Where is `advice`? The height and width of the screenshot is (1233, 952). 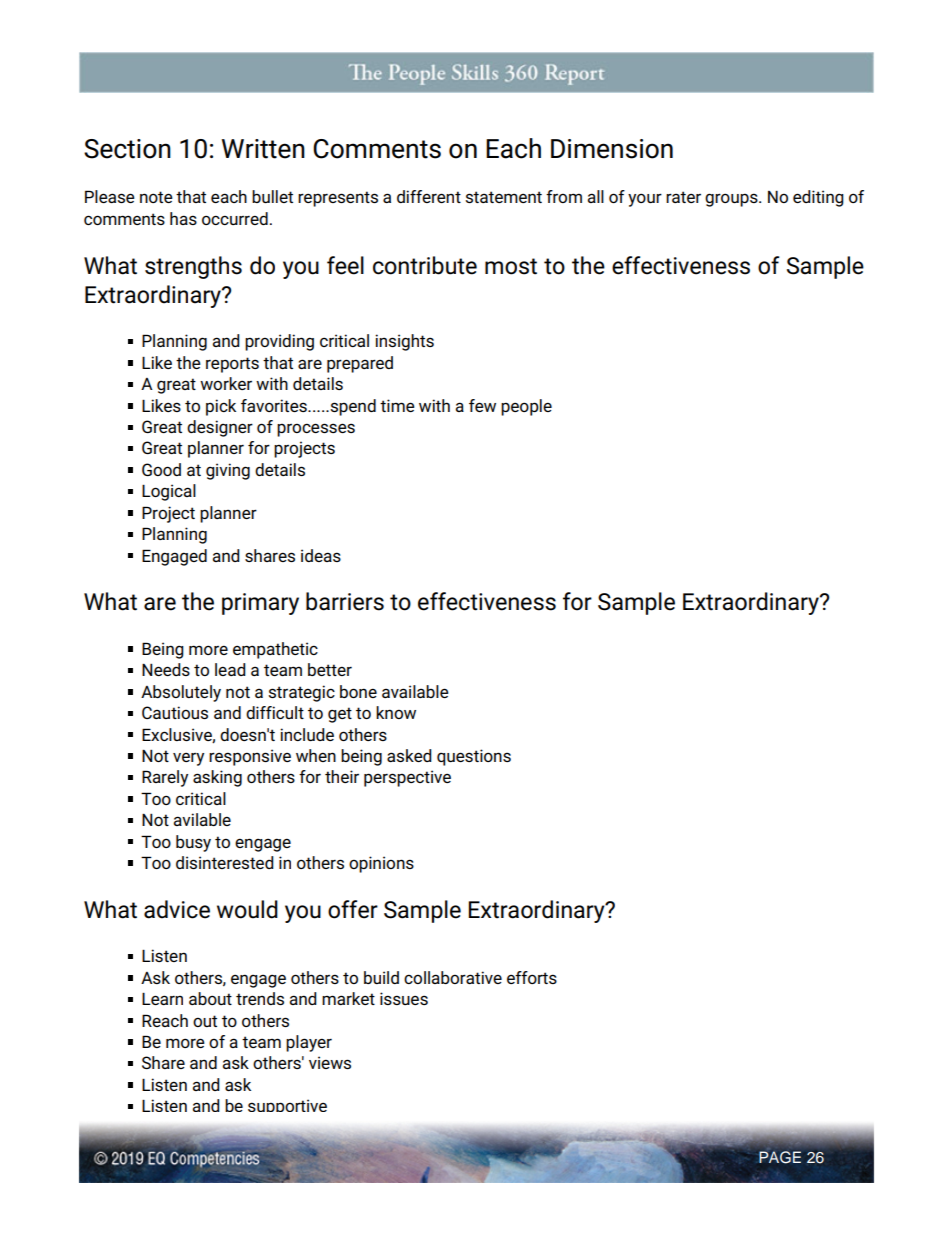
advice is located at coordinates (177, 909).
